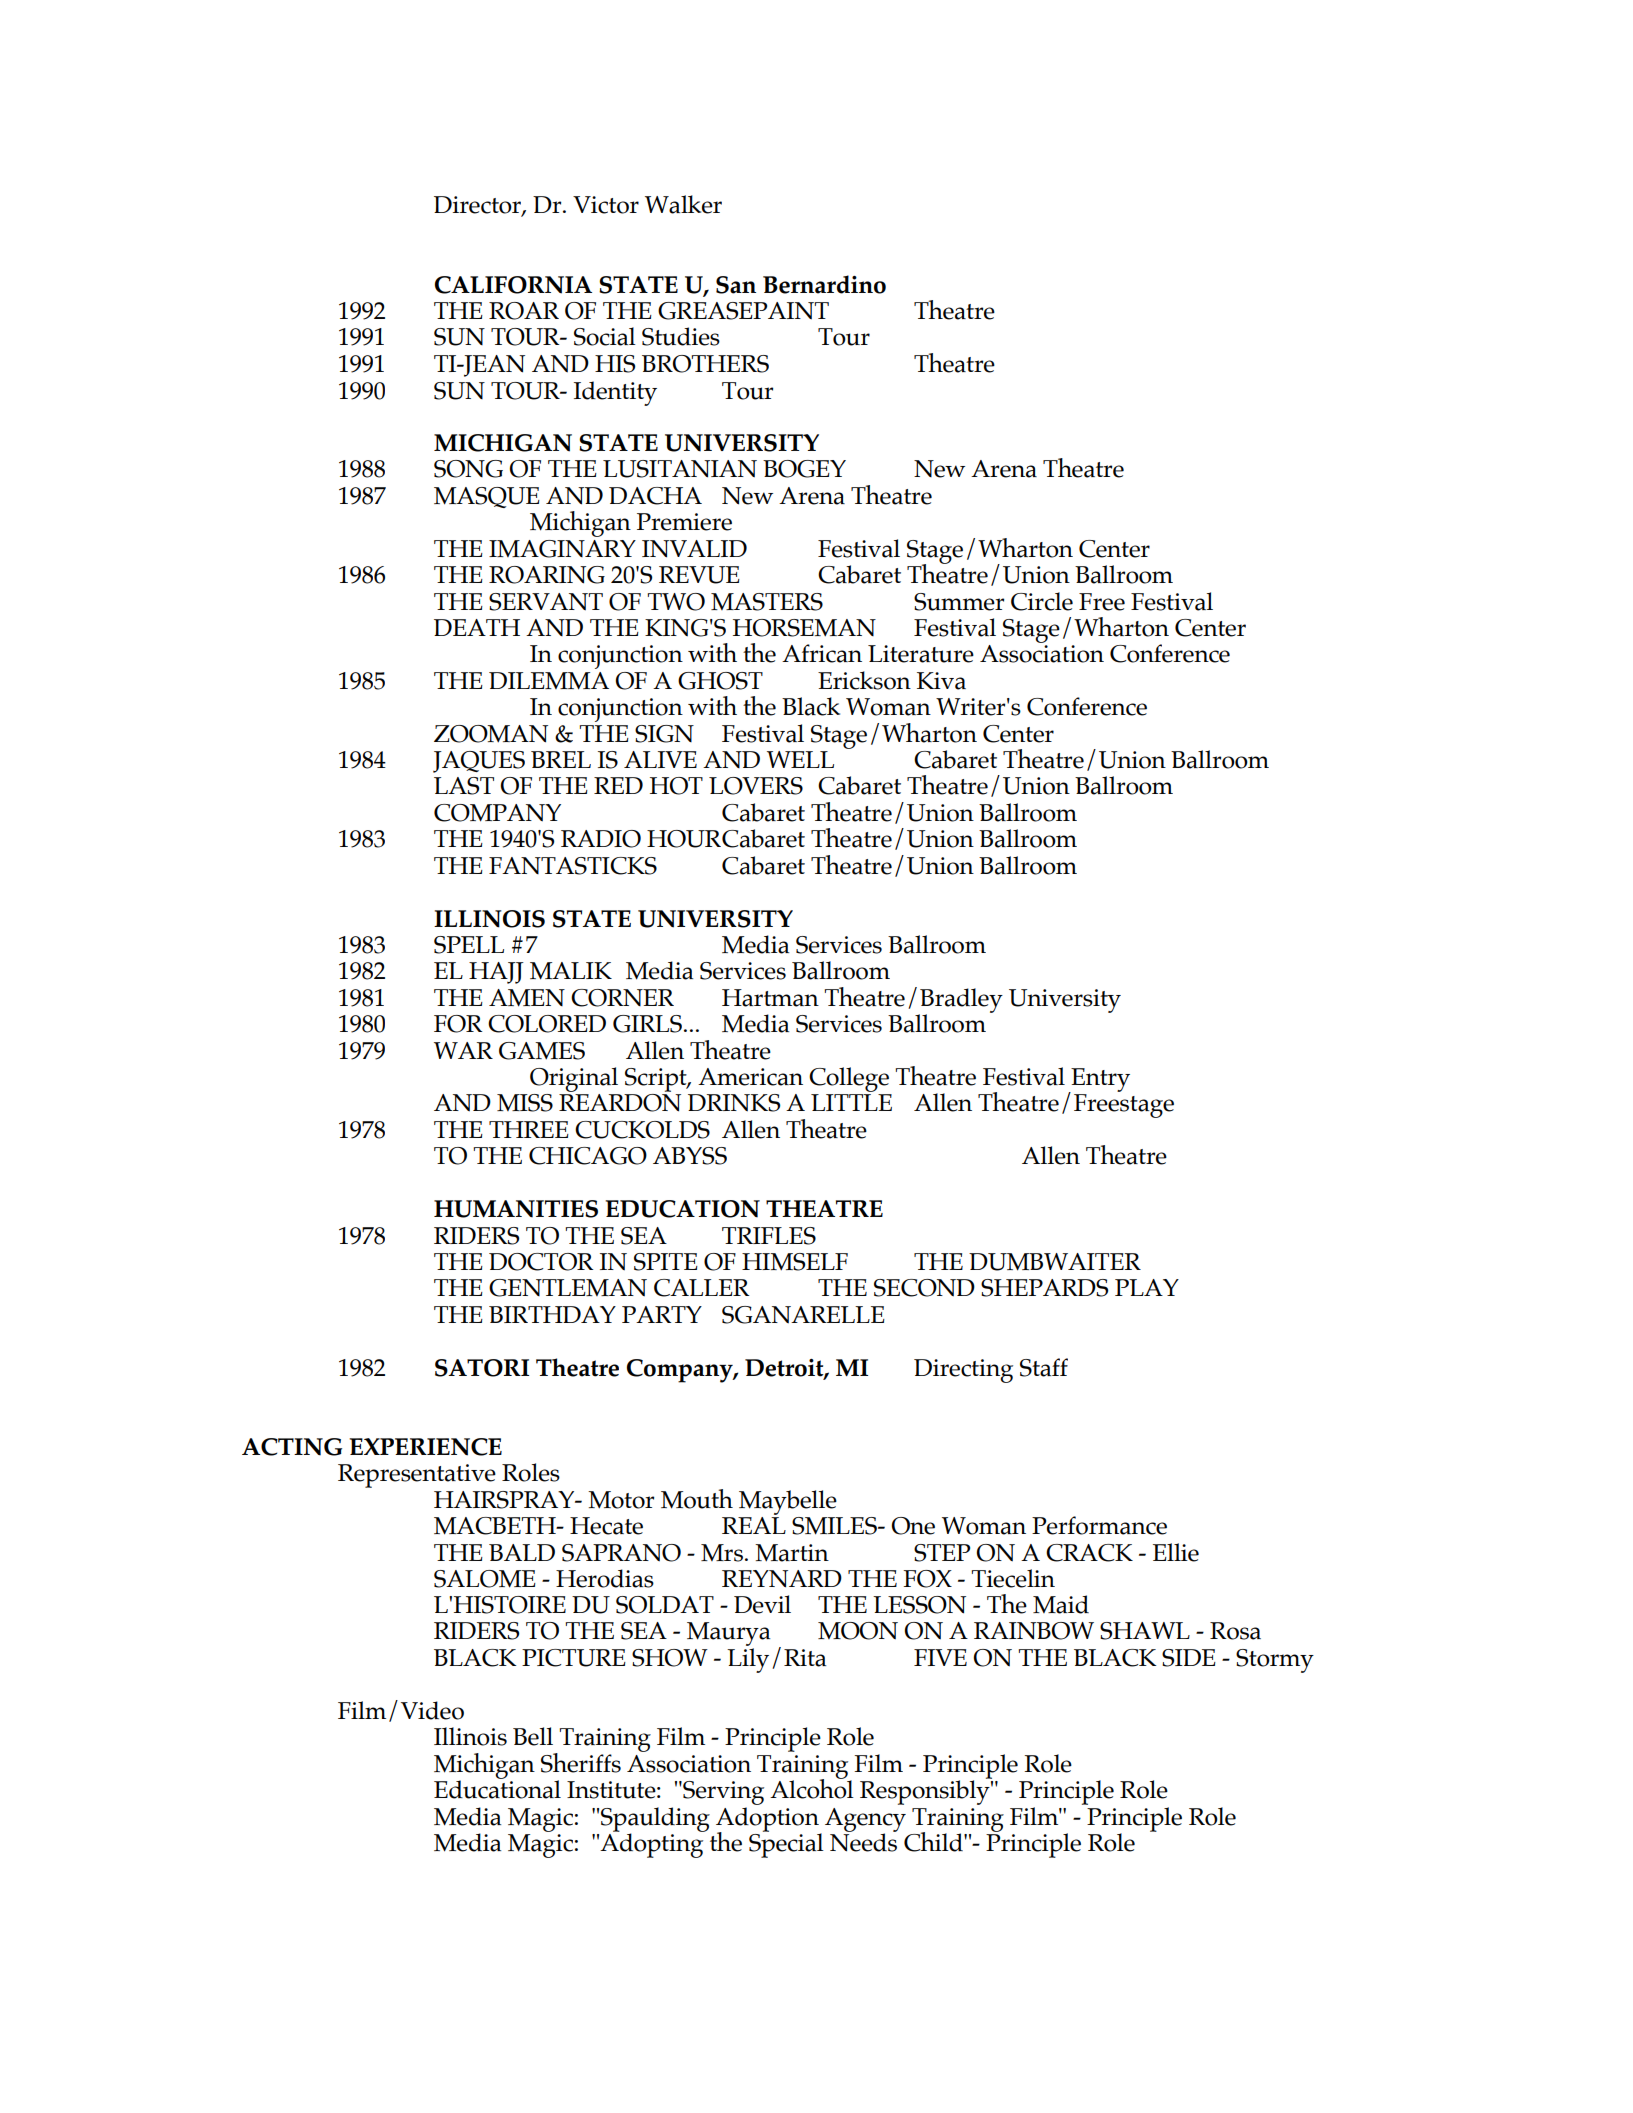 This screenshot has width=1633, height=2113. I want to click on HIMSELF, so click(795, 1262).
